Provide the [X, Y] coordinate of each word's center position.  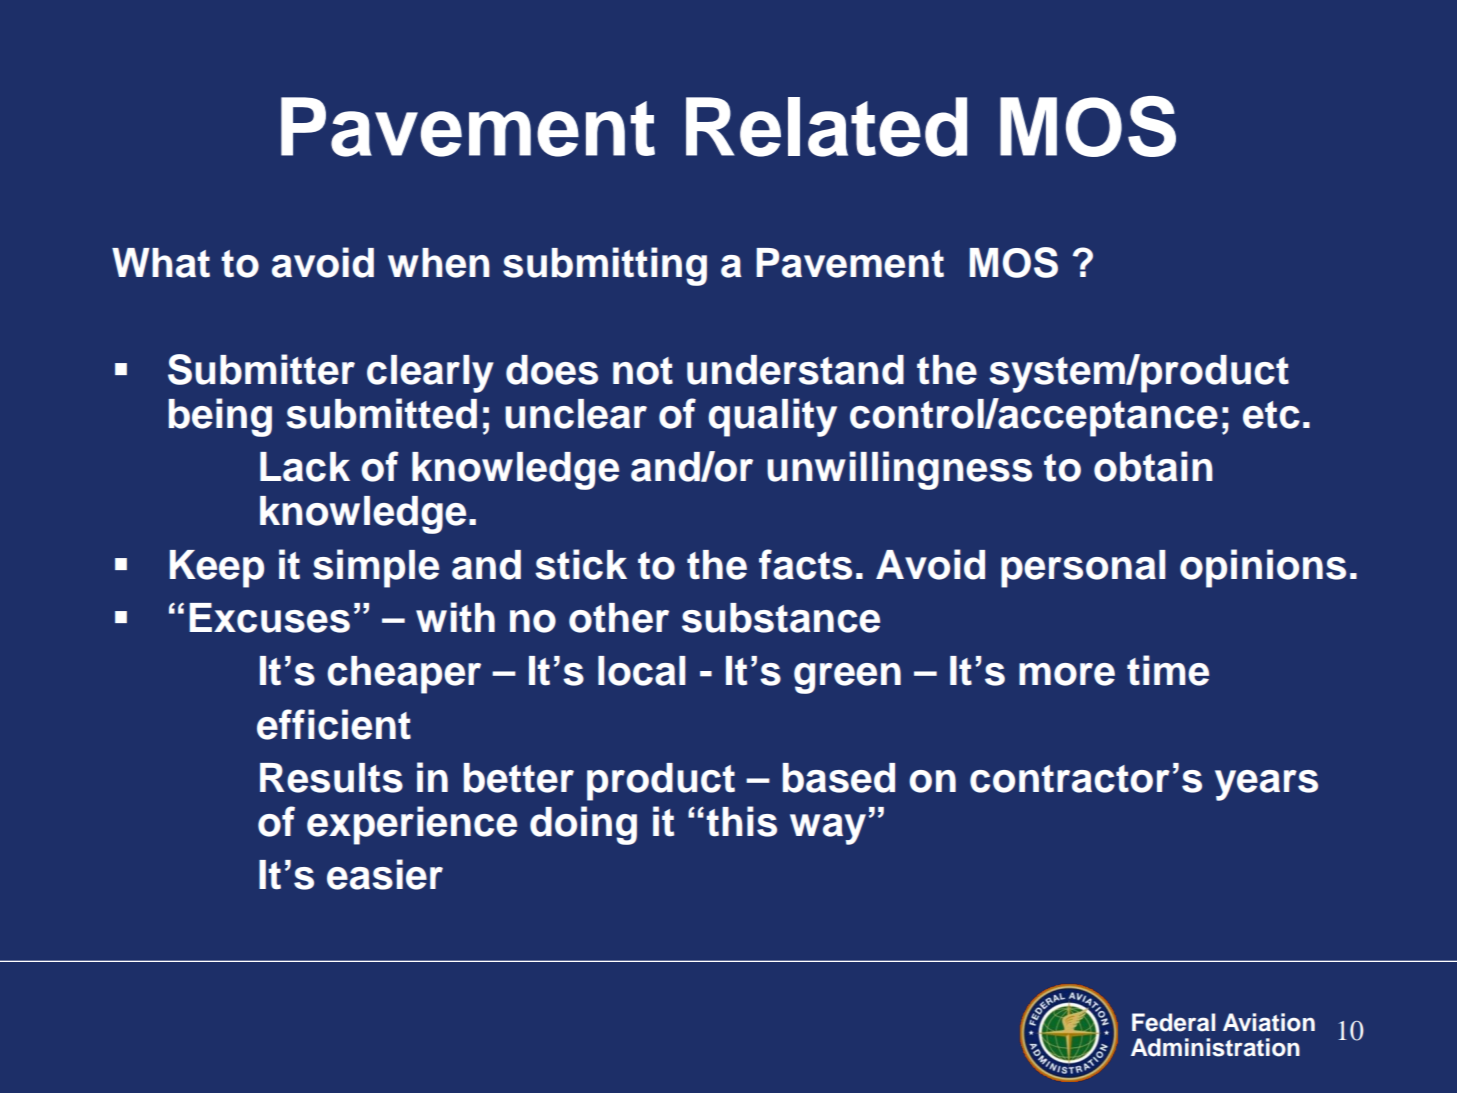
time [1168, 670]
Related [826, 127]
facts [805, 564]
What [161, 263]
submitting [605, 266]
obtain [1153, 466]
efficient [334, 724]
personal [1083, 569]
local [642, 671]
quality [772, 417]
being [220, 417]
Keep [217, 569]
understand [795, 370]
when [439, 263]
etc [1271, 415]
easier [385, 874]
